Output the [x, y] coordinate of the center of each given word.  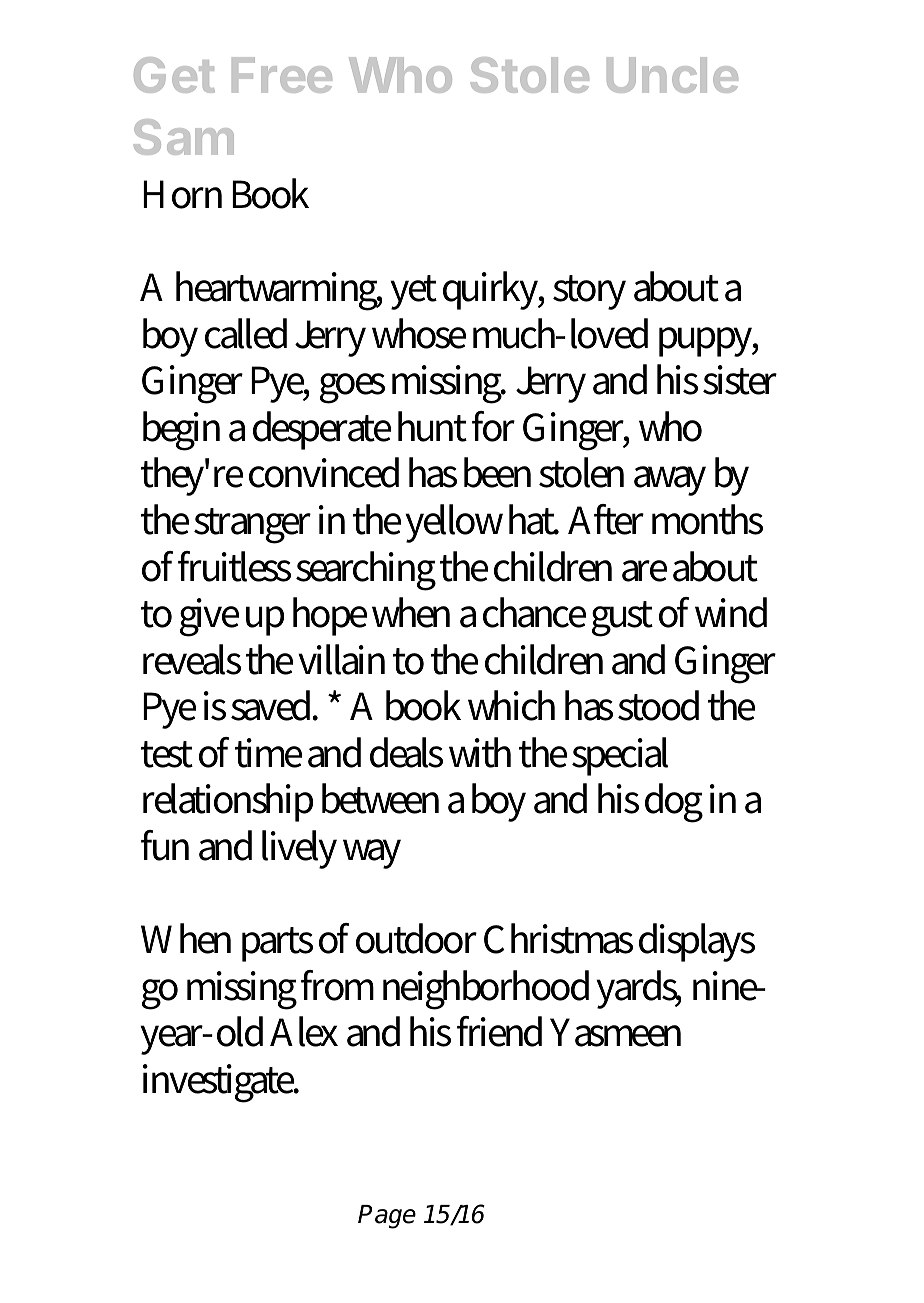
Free [282, 75]
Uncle [672, 75]
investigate [220, 1083]
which [511, 705]
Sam [184, 137]
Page [387, 1217]
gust [622, 619]
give [209, 617]
